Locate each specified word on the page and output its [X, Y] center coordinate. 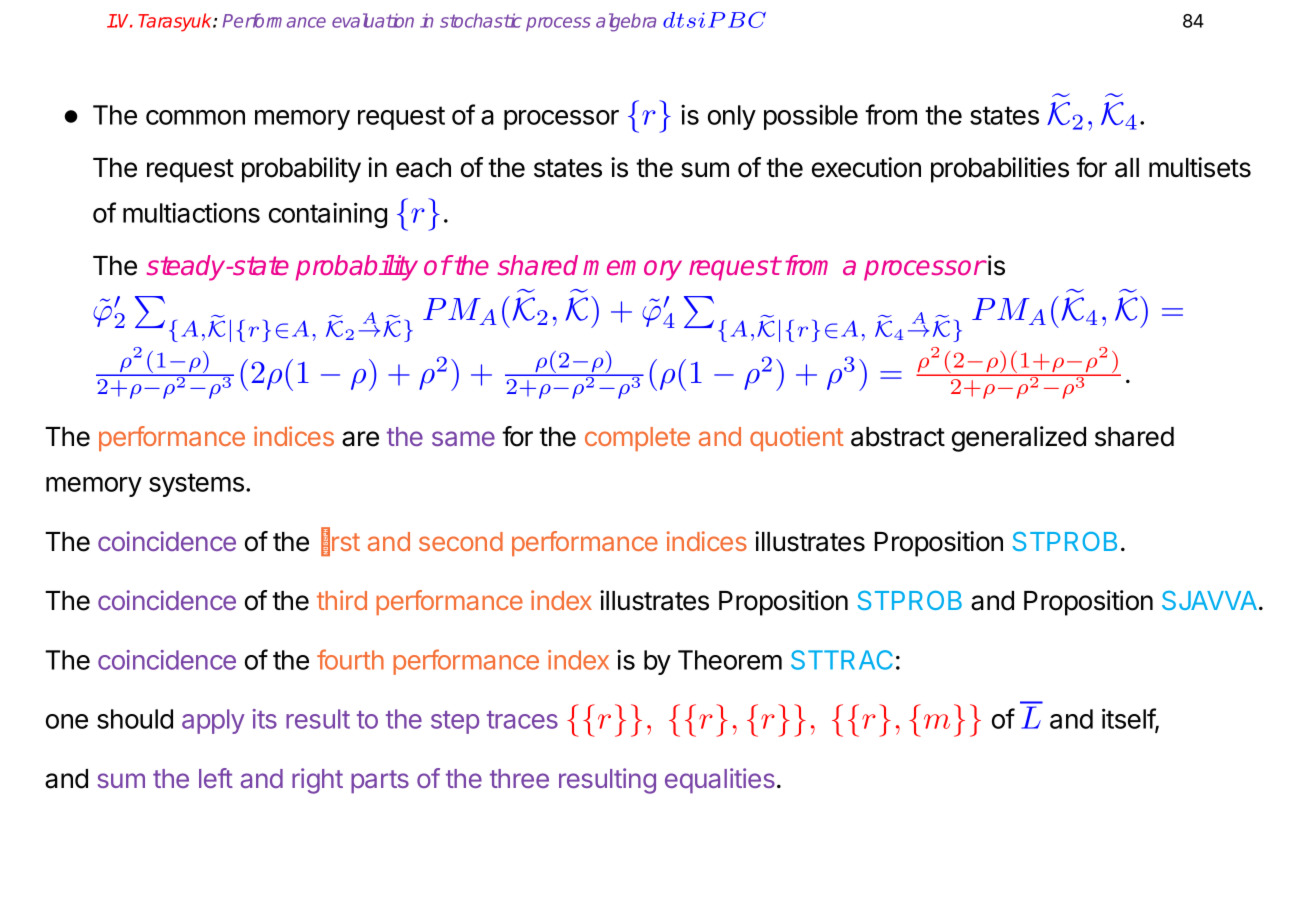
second [461, 541]
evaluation [373, 20]
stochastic [481, 20]
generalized [1019, 439]
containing [328, 215]
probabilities [1000, 170]
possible [811, 117]
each [423, 168]
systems [196, 485]
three [519, 778]
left [216, 778]
